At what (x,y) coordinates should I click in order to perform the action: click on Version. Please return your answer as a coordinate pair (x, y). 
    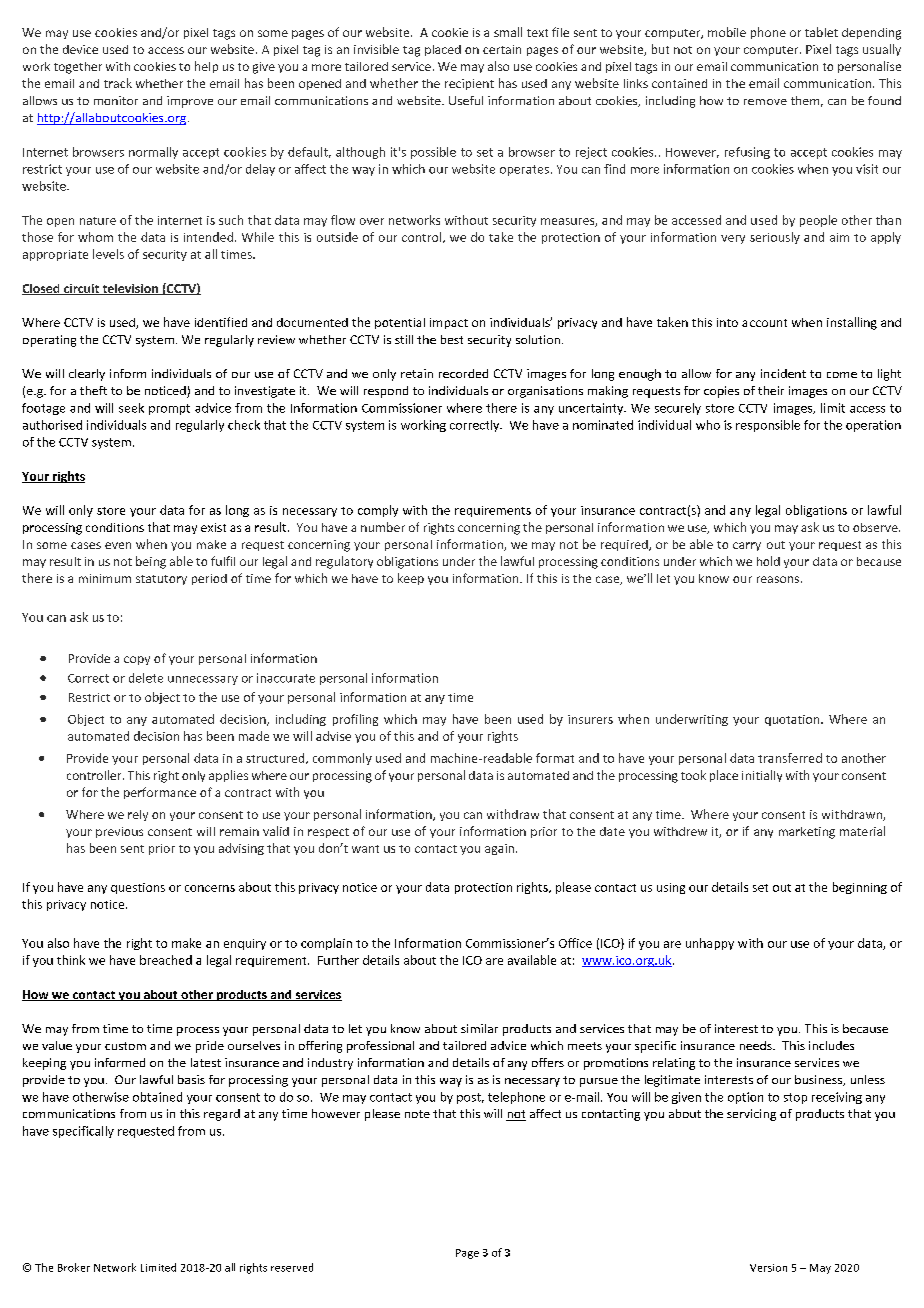
    Looking at the image, I should click on (768, 1268).
